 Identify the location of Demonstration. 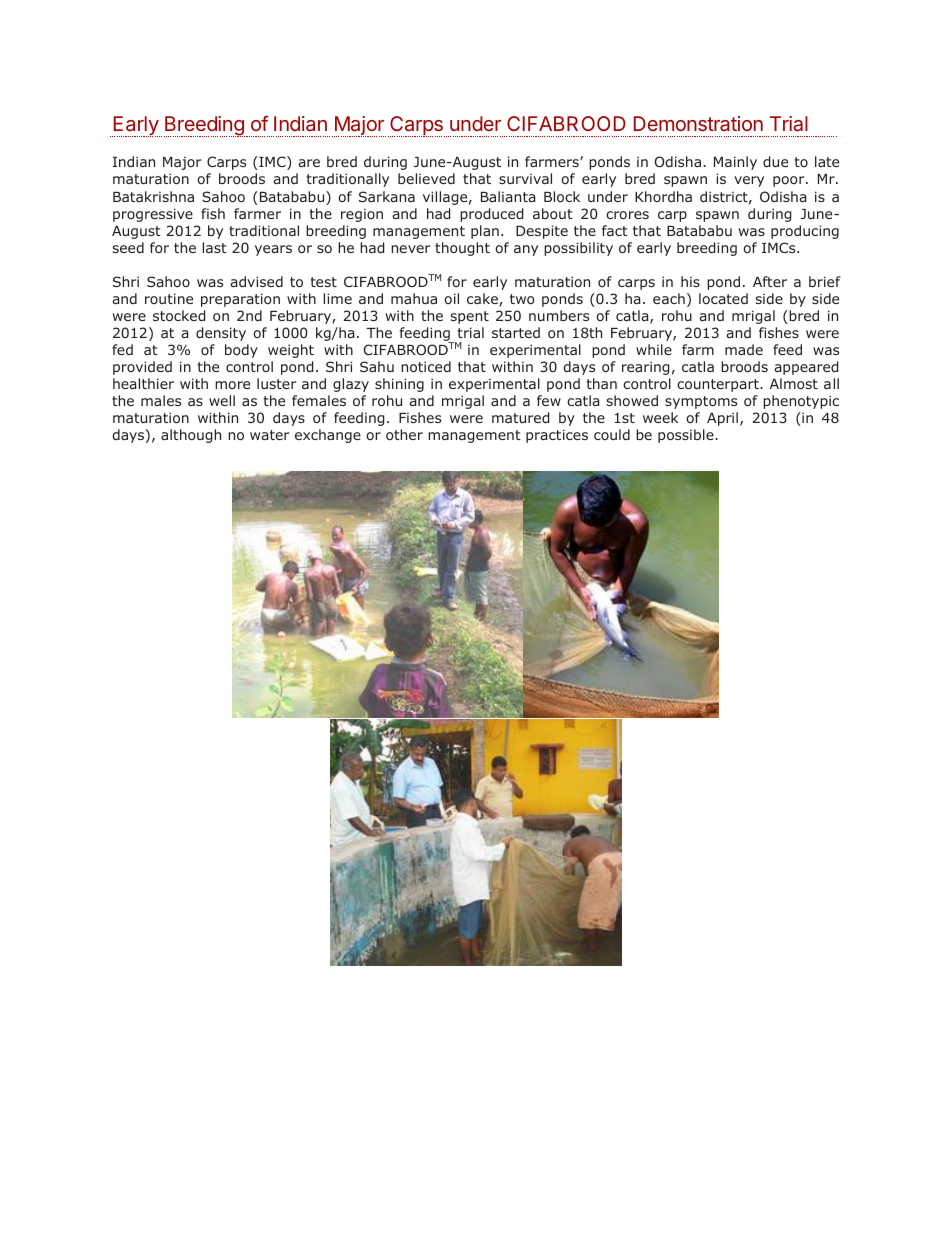
(698, 123).
